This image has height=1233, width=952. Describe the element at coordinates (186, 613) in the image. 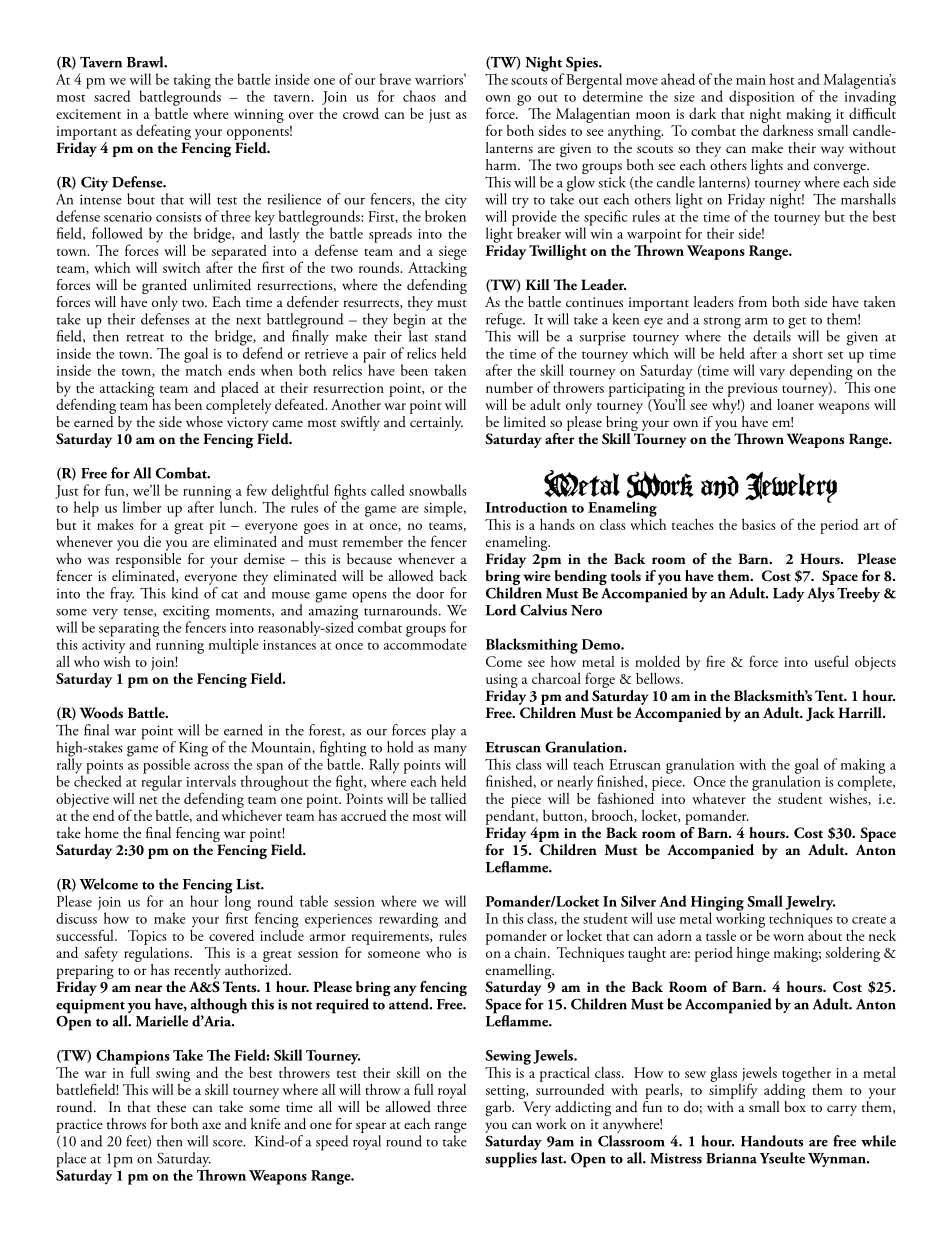

I see `exciting` at that location.
